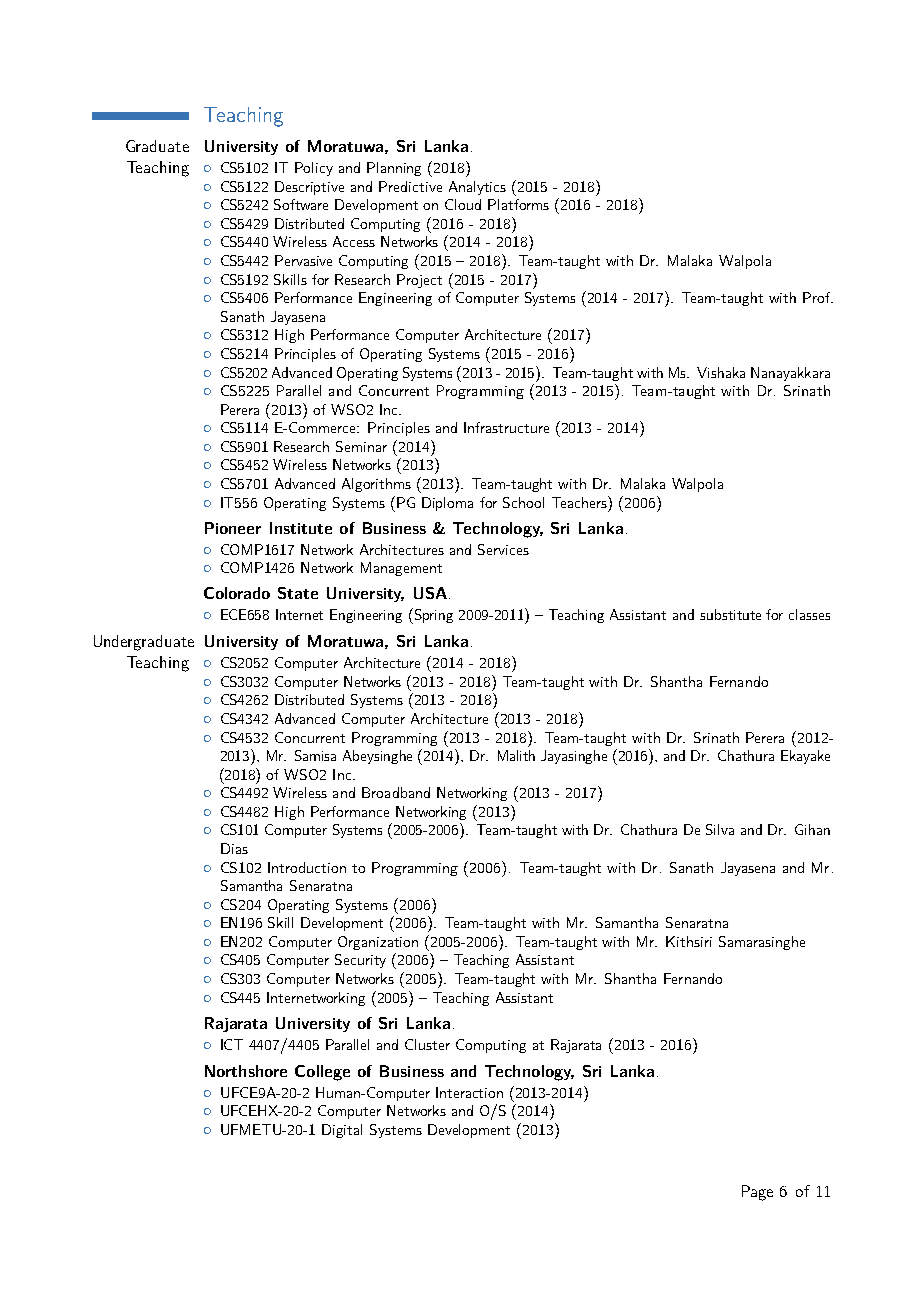  What do you see at coordinates (301, 204) in the page?
I see `Software` at bounding box center [301, 204].
